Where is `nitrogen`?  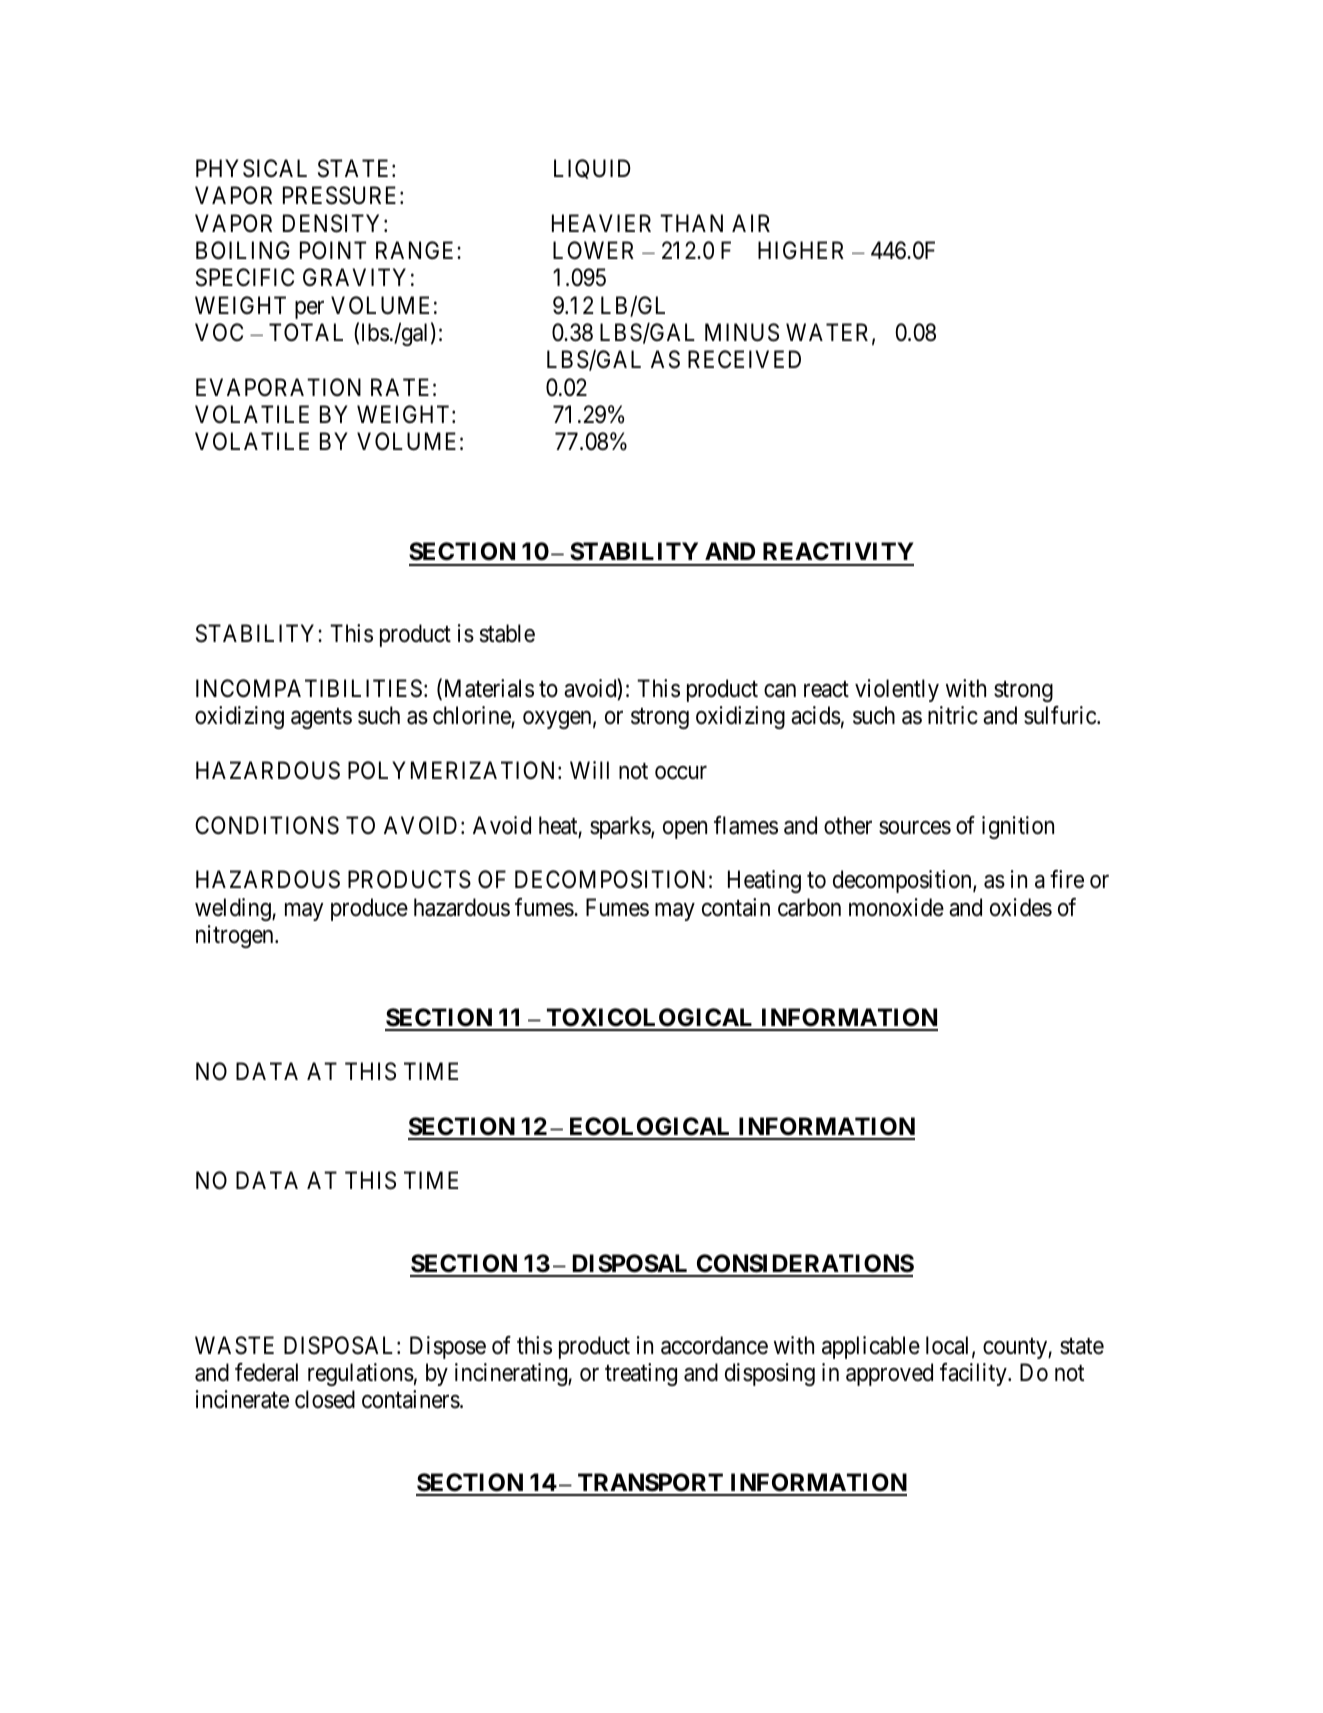 nitrogen is located at coordinates (236, 936).
